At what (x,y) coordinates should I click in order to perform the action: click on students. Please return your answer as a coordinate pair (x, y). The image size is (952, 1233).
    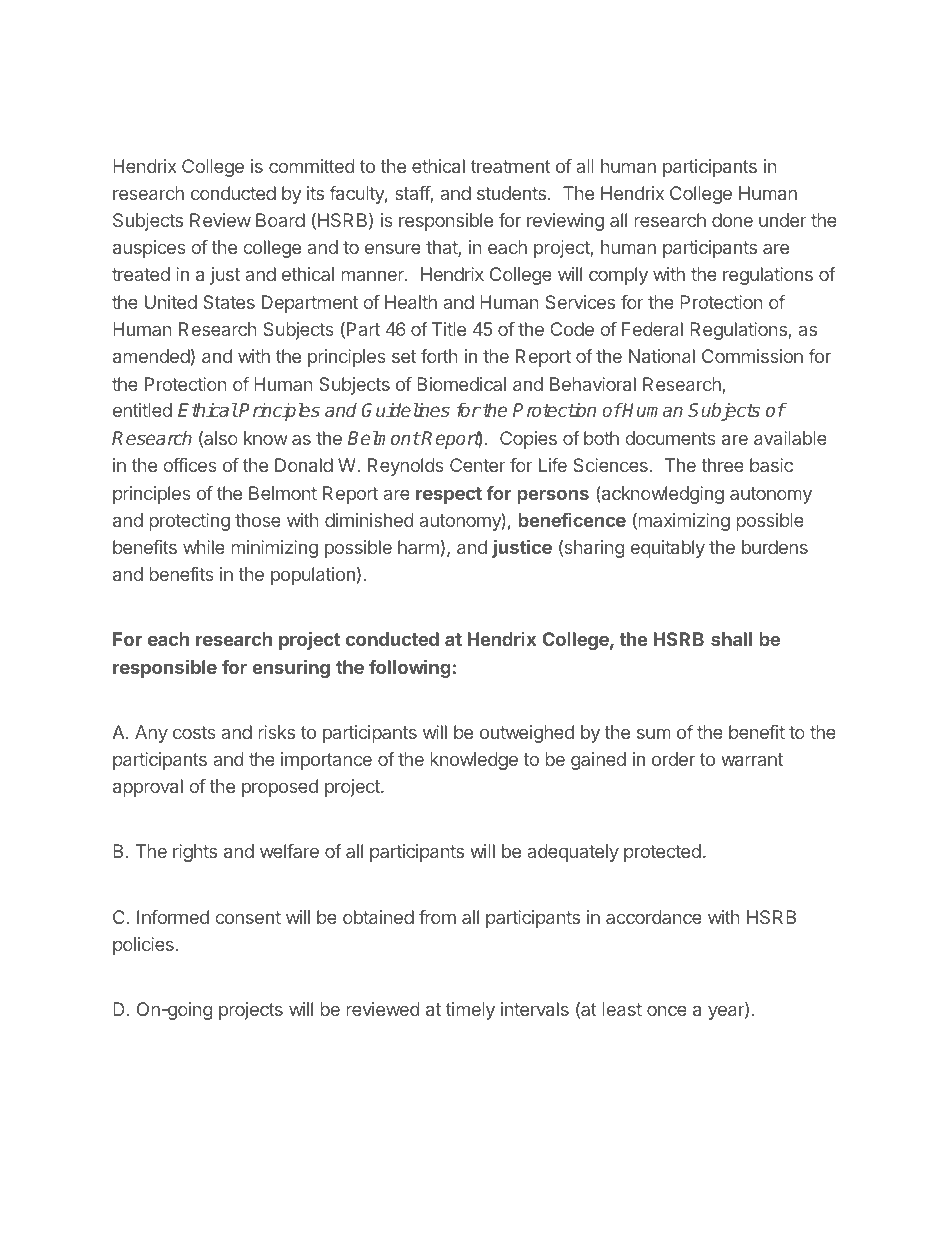
    Looking at the image, I should click on (511, 193).
